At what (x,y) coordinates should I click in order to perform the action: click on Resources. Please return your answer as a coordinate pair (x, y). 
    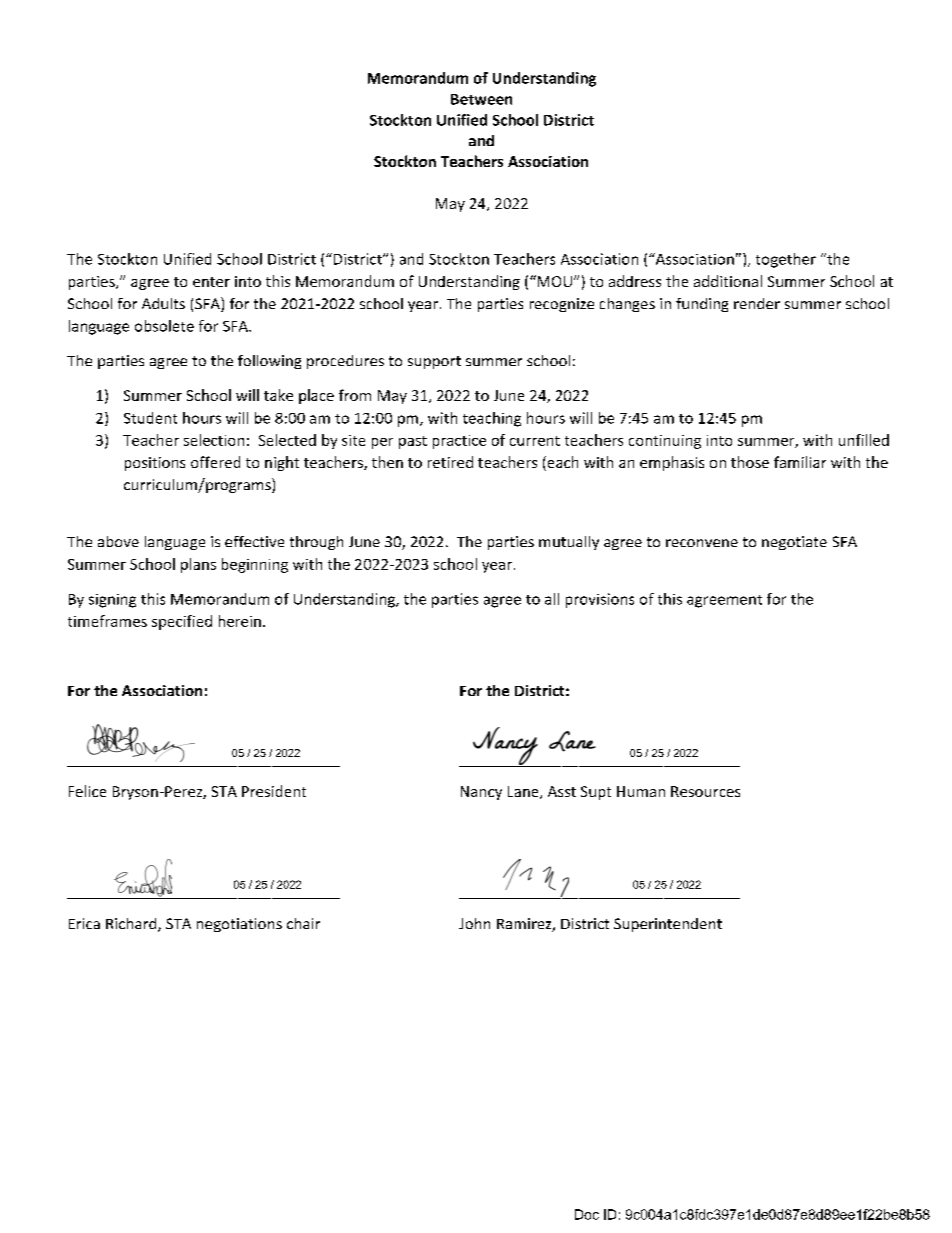
    Looking at the image, I should click on (705, 791).
